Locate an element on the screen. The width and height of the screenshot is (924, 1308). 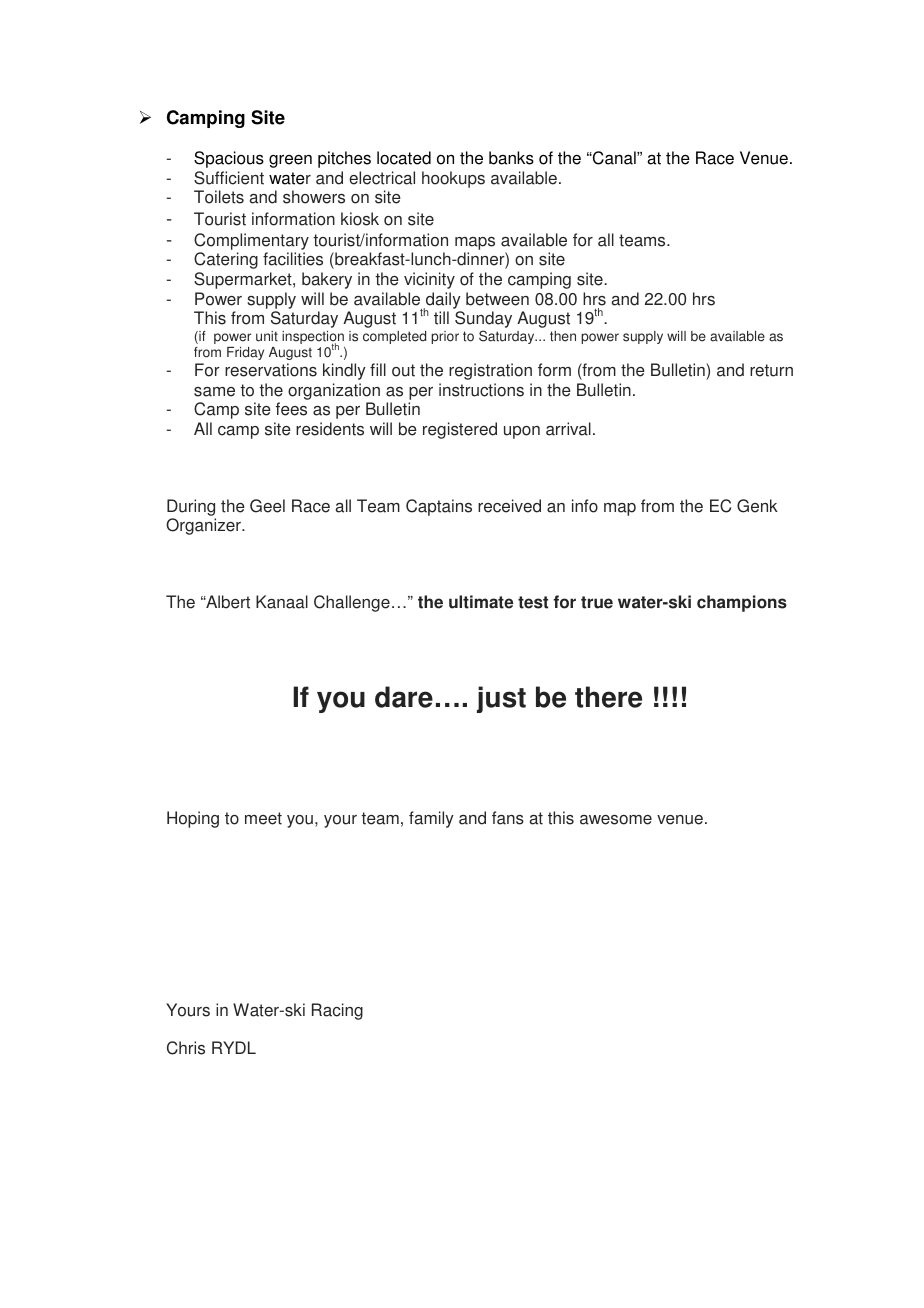
awesome is located at coordinates (616, 820).
